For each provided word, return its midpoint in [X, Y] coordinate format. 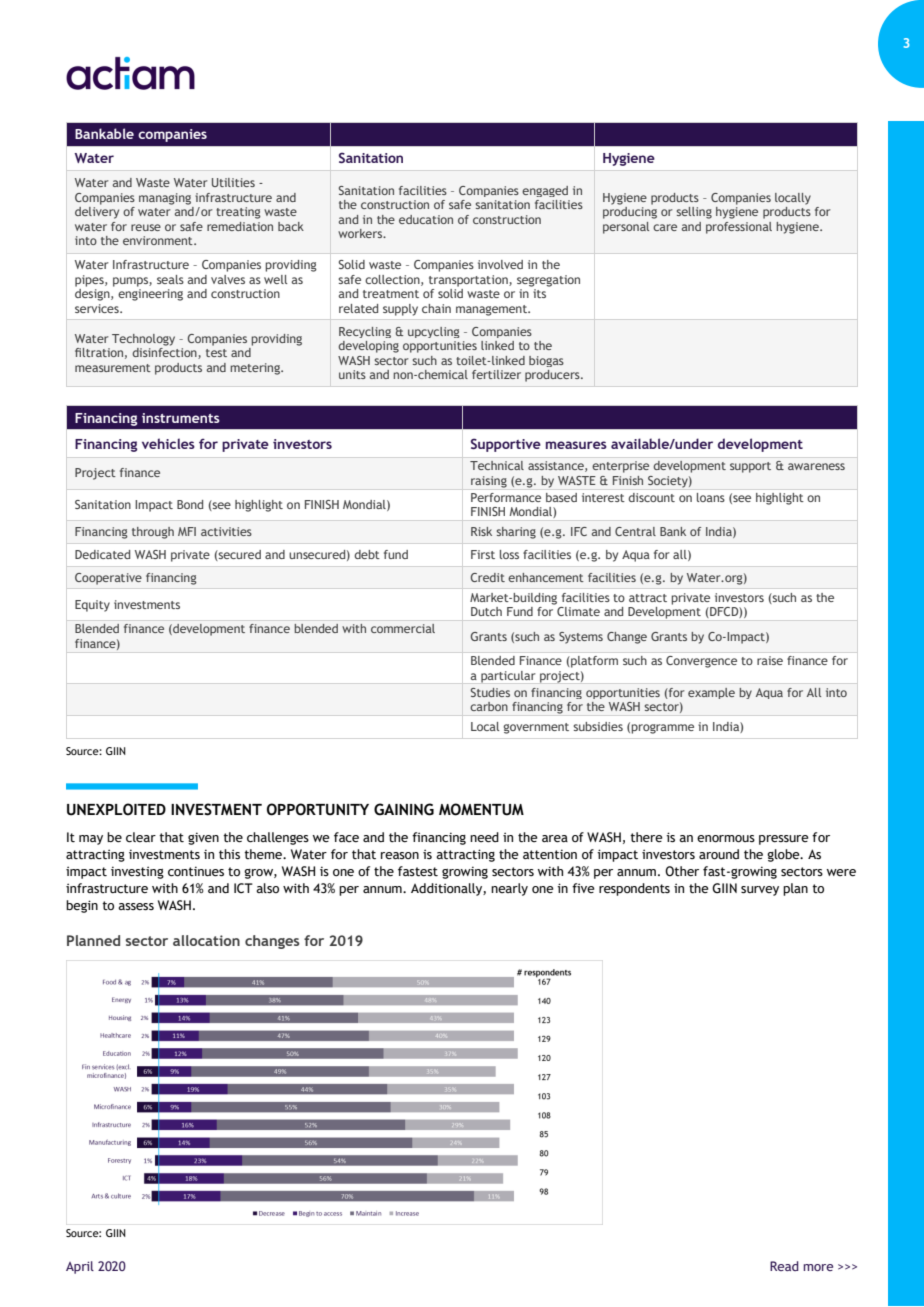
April [80, 1267]
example [711, 693]
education [426, 219]
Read [784, 1266]
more [818, 1267]
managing [165, 199]
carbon [489, 706]
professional [739, 228]
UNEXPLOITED [116, 809]
